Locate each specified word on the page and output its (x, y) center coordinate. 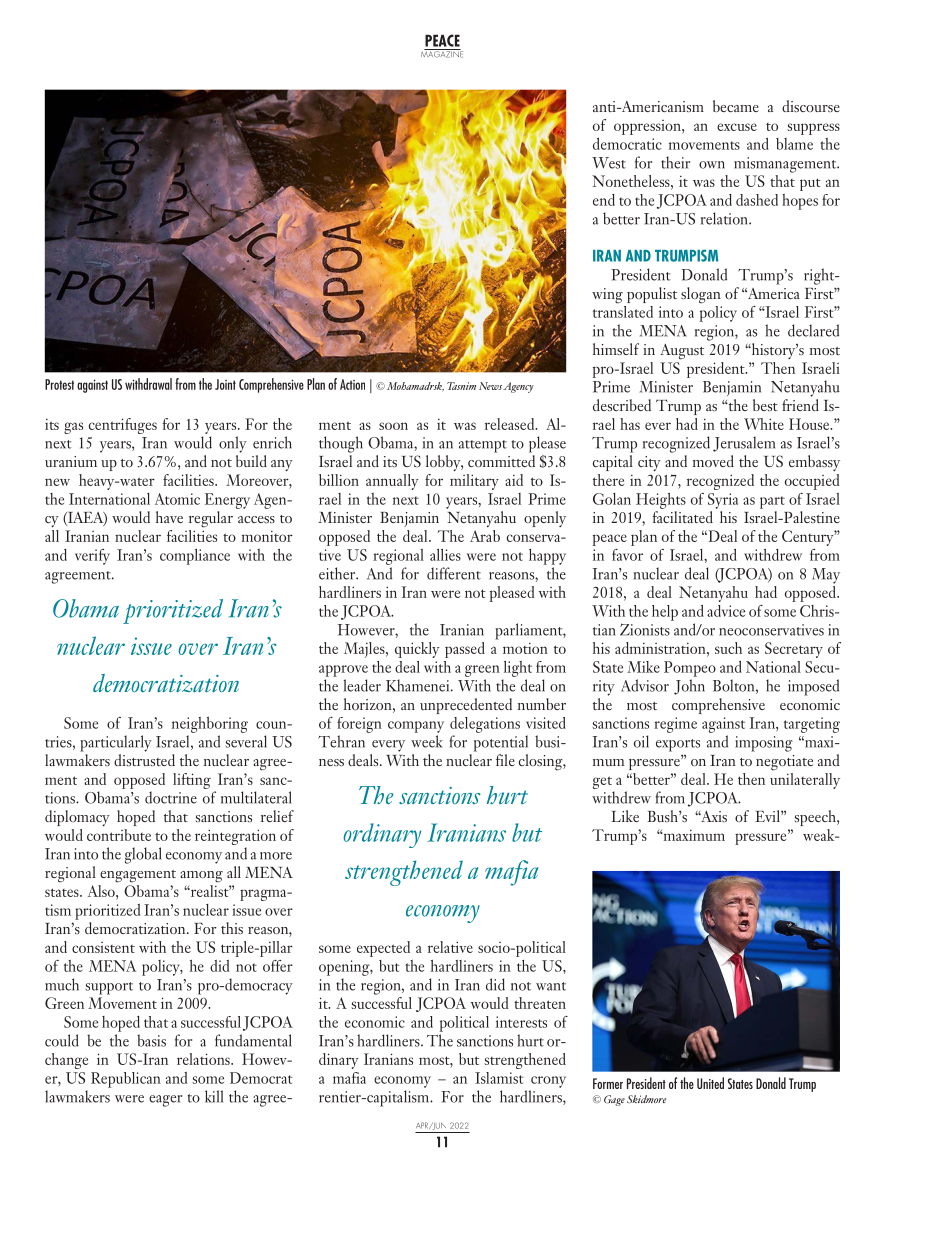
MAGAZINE (442, 53)
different (454, 573)
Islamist (499, 1078)
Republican (126, 1080)
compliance (195, 557)
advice (726, 611)
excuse (737, 127)
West (609, 163)
